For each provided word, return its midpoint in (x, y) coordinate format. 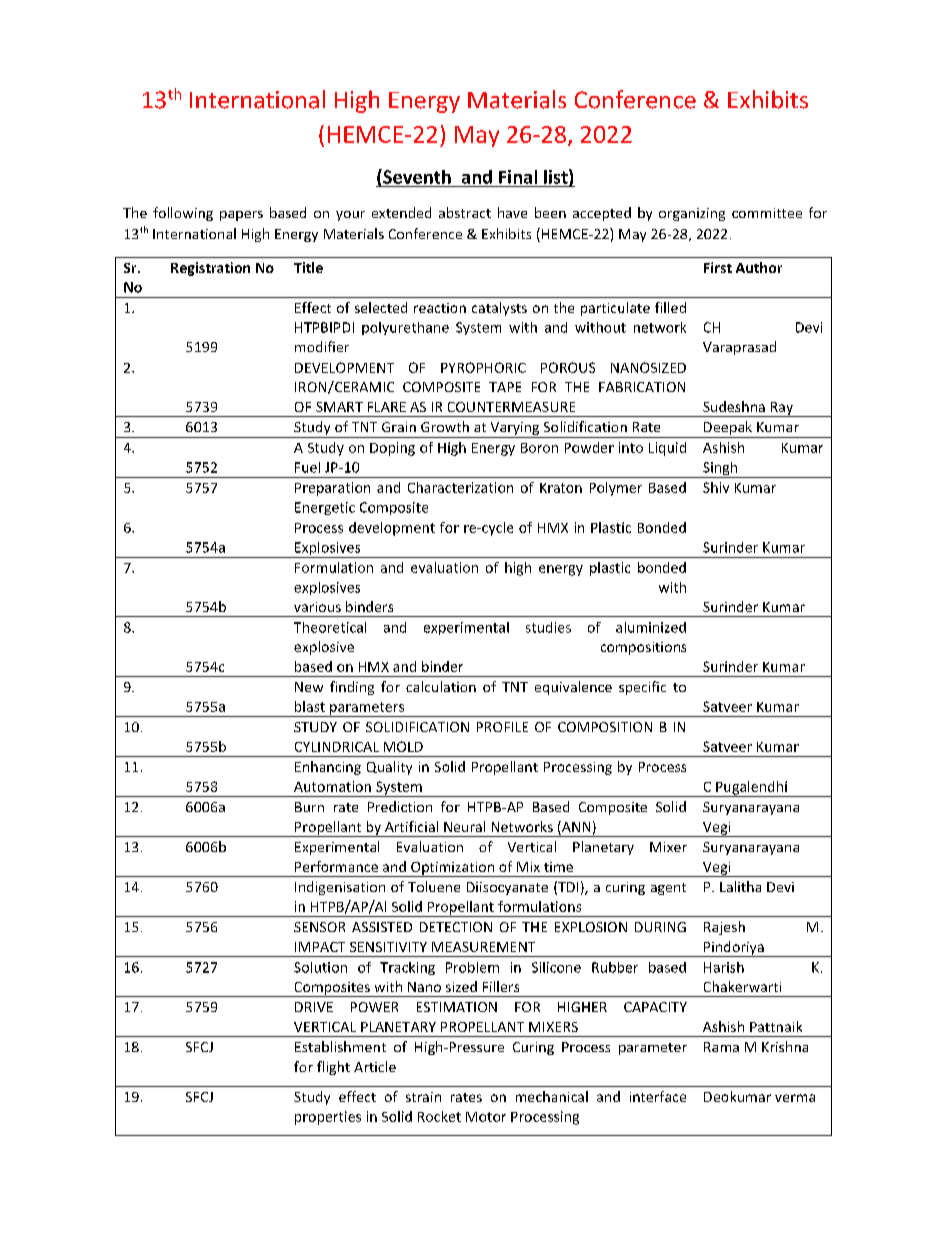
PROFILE (502, 727)
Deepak (728, 429)
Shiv (716, 487)
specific (642, 688)
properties (328, 1118)
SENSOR (319, 927)
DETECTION (456, 927)
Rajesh (724, 928)
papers (241, 216)
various (317, 607)
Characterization (460, 487)
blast (310, 706)
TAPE (505, 387)
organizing (692, 214)
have (512, 212)
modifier (322, 346)
